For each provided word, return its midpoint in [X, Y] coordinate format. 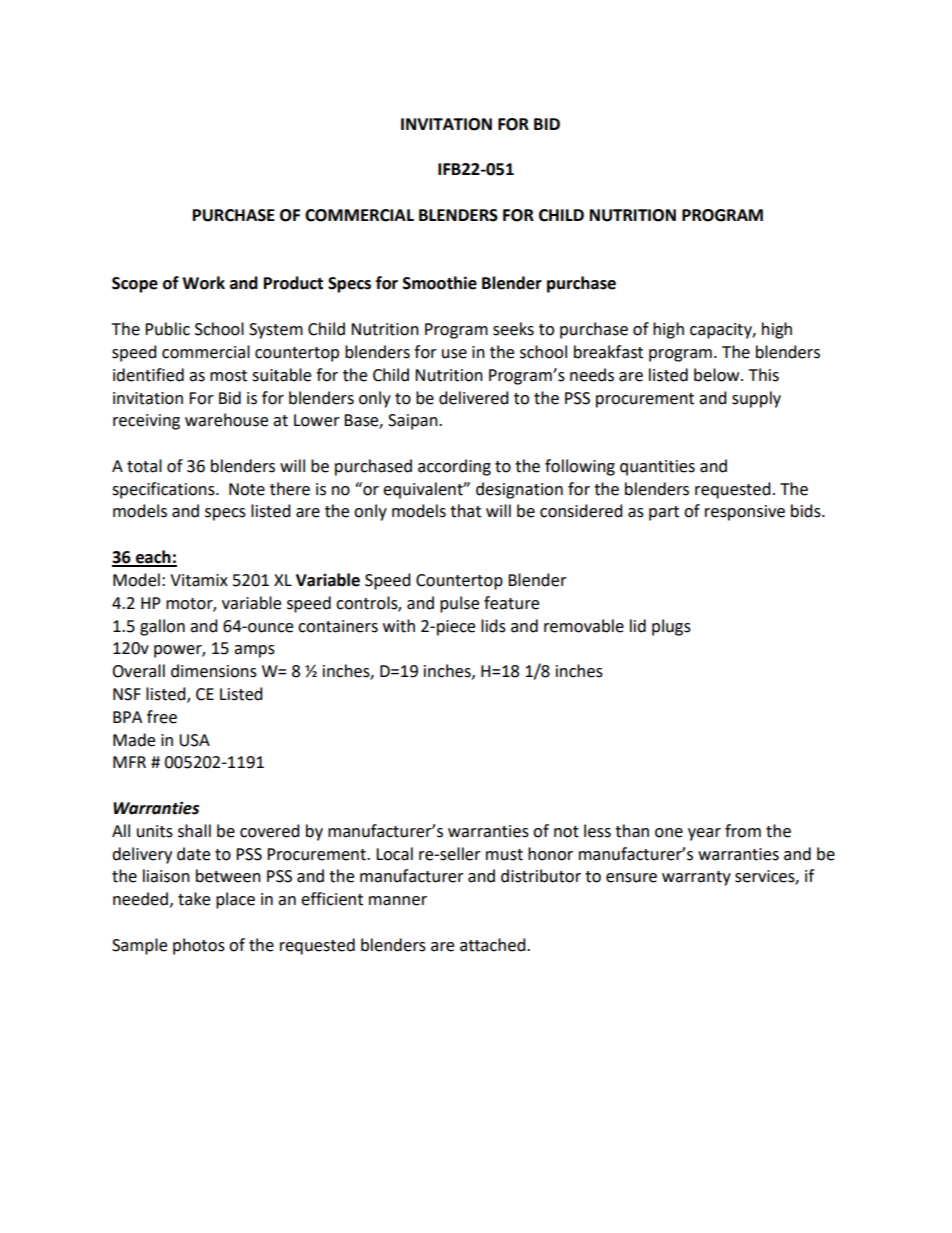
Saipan [414, 422]
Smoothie [440, 283]
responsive [745, 513]
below [718, 375]
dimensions [214, 671]
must [504, 855]
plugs [671, 627]
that [465, 511]
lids [493, 626]
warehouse [226, 420]
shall [194, 831]
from [743, 831]
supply [756, 399]
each [153, 558]
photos [199, 946]
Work [203, 283]
